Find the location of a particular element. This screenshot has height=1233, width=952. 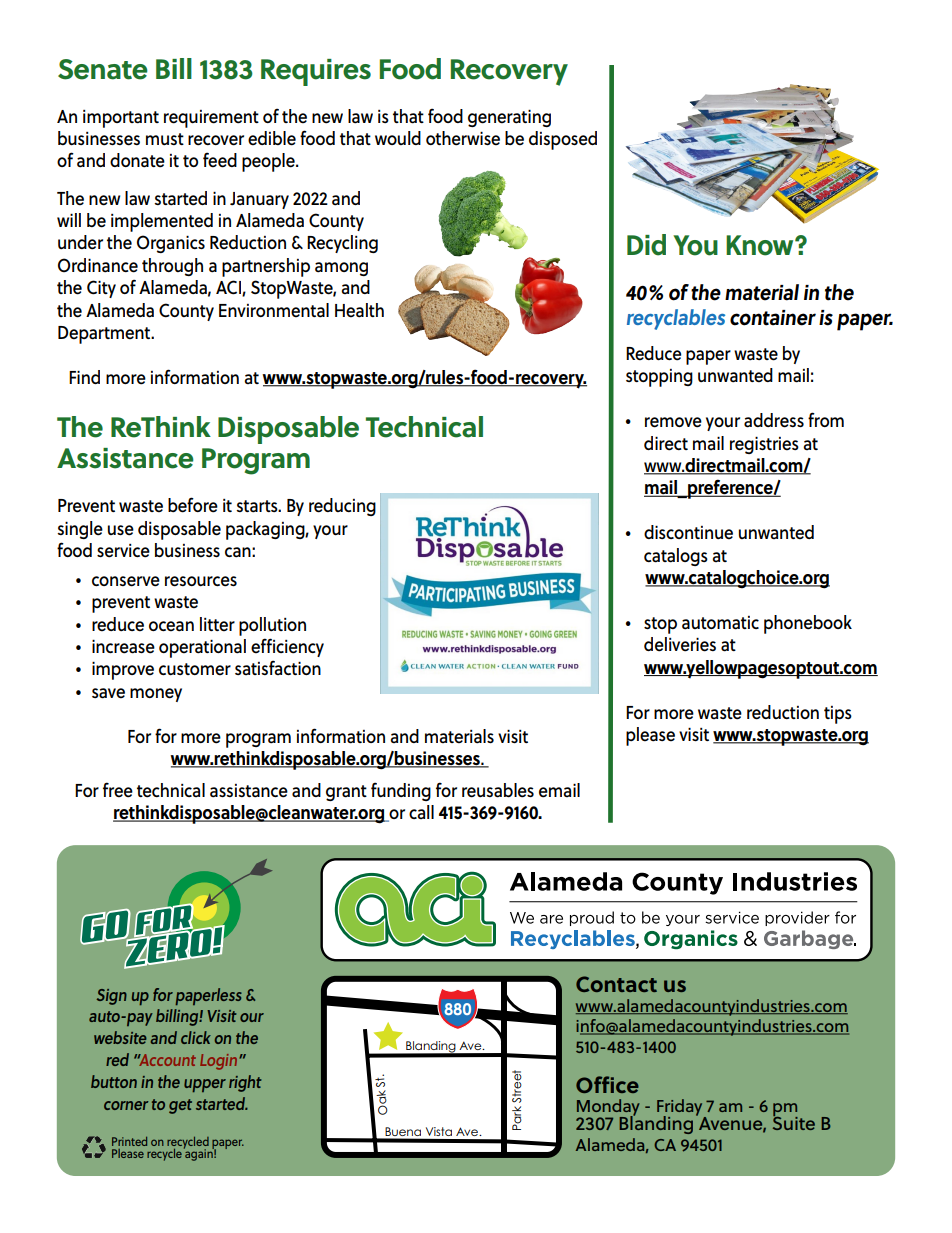

important is located at coordinates (121, 119).
